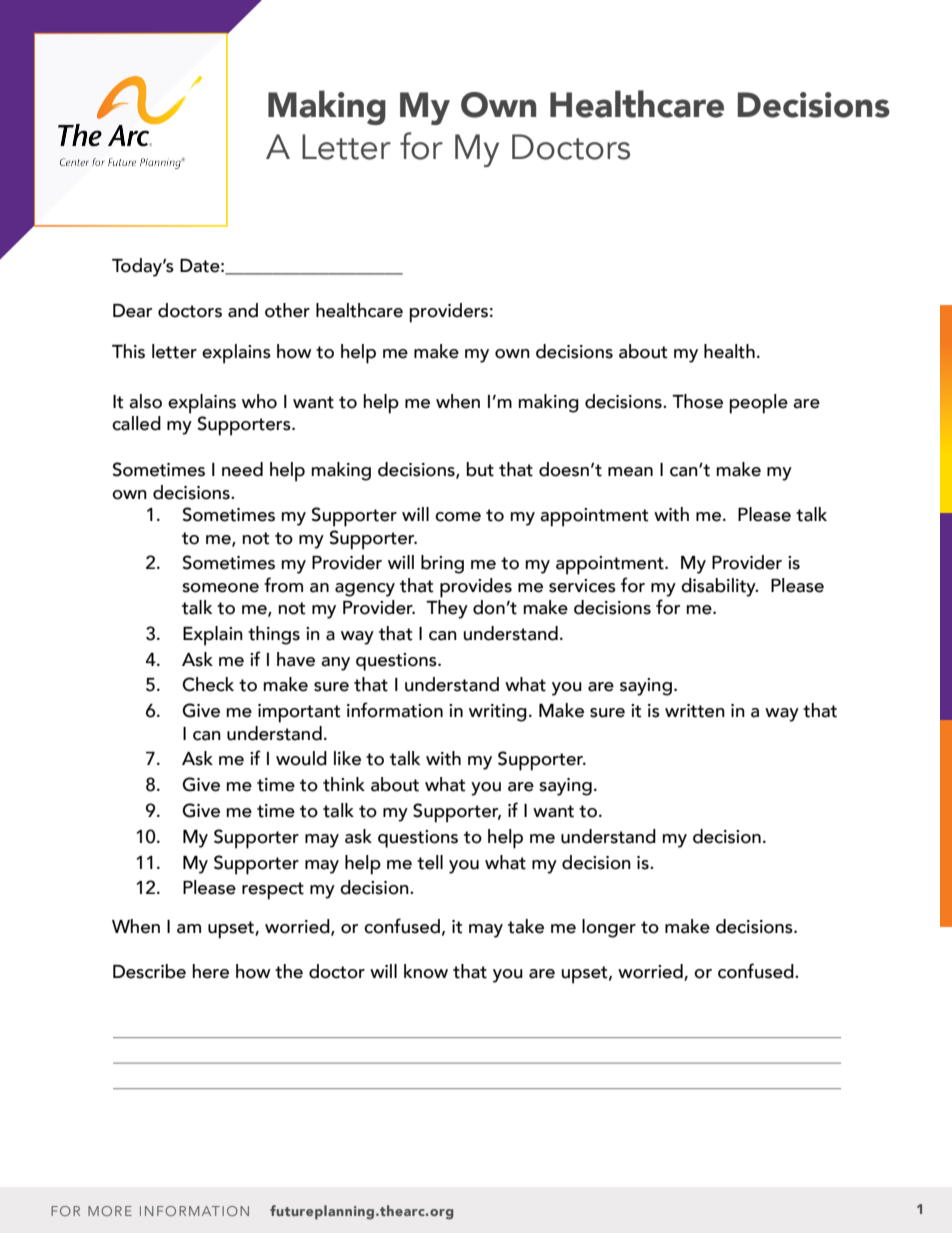 The width and height of the document is (952, 1233). I want to click on They, so click(447, 609).
